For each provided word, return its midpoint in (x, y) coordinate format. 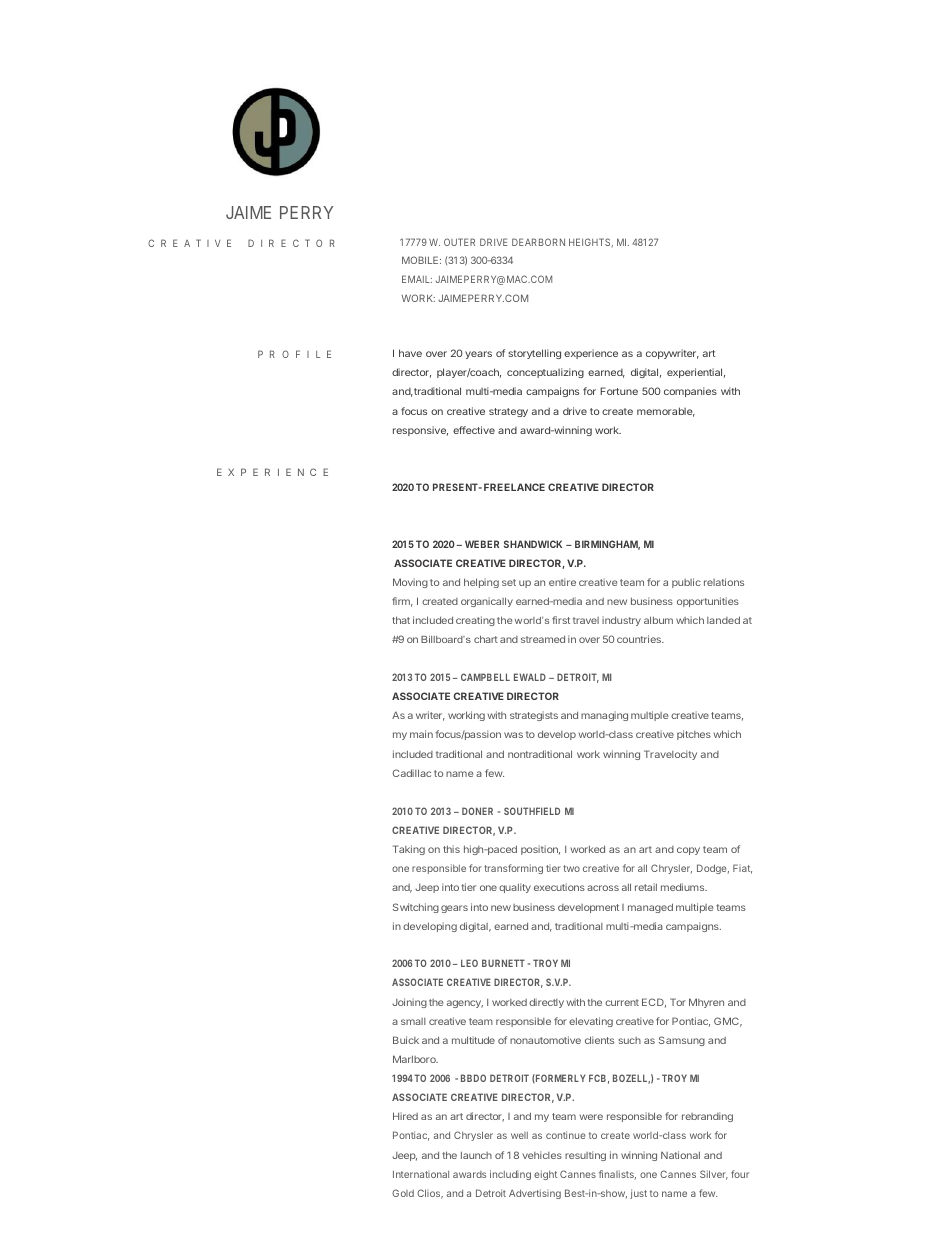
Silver (714, 1175)
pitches (694, 735)
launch (476, 1155)
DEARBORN (538, 242)
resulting (585, 1156)
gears (454, 909)
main (421, 734)
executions (559, 887)
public (686, 583)
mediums (684, 887)
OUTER (459, 242)
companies (690, 392)
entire (562, 582)
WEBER (482, 544)
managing (604, 716)
